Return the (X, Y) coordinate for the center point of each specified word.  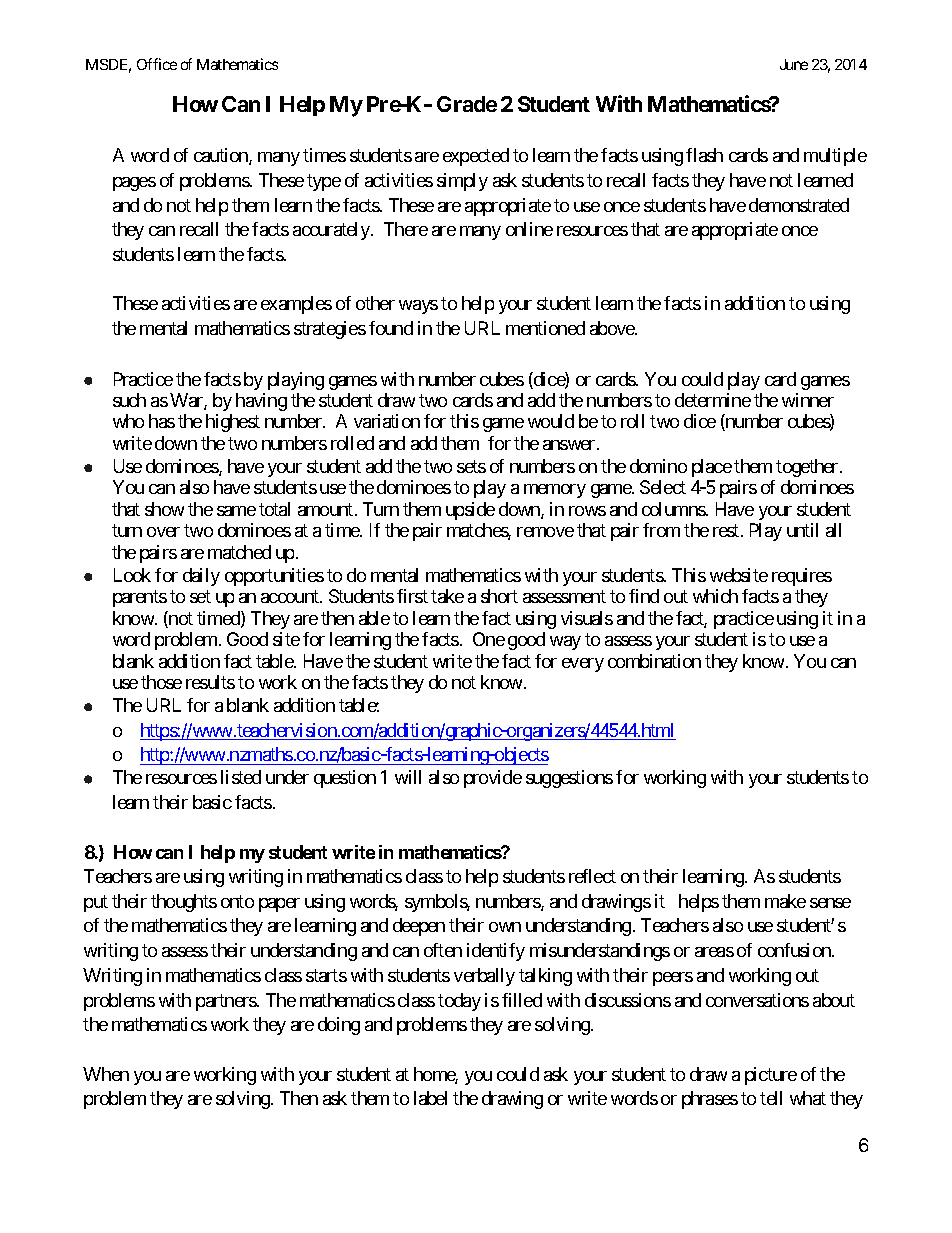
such (129, 400)
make (785, 901)
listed (241, 777)
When (106, 1074)
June (794, 64)
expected (476, 157)
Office (157, 64)
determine (713, 400)
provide (493, 779)
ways (418, 307)
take (447, 596)
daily (201, 577)
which (715, 596)
